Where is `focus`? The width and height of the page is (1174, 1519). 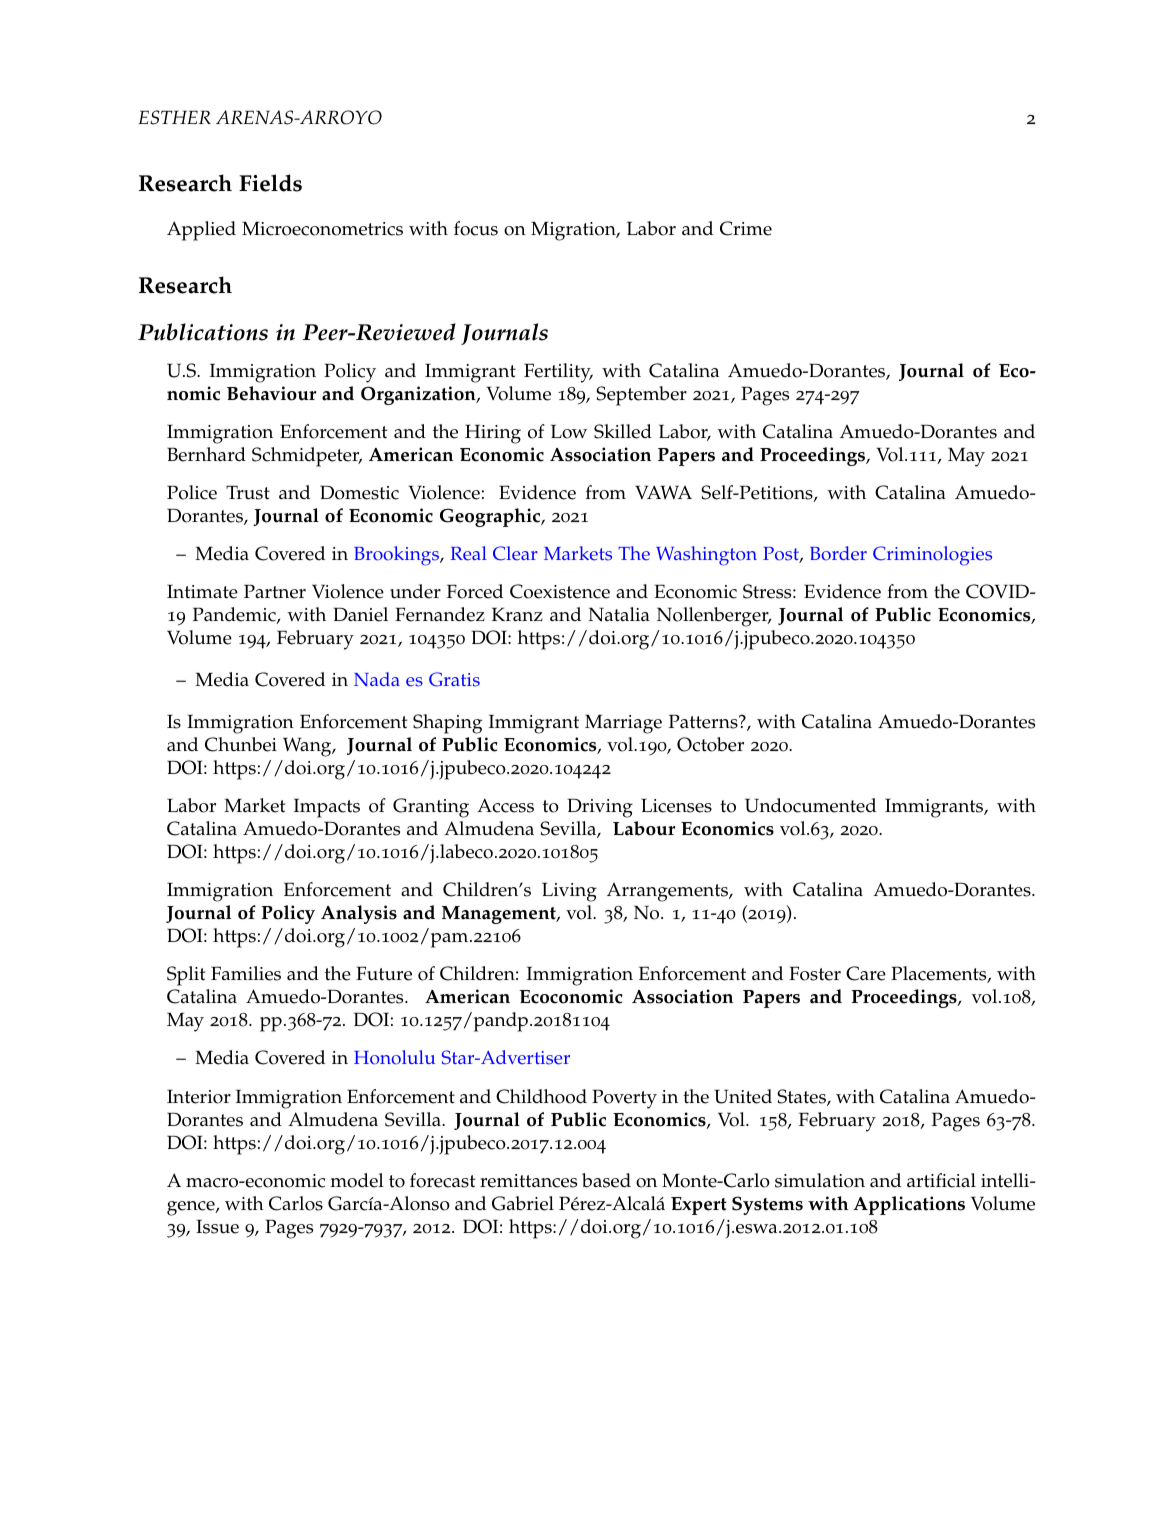
focus is located at coordinates (476, 228).
